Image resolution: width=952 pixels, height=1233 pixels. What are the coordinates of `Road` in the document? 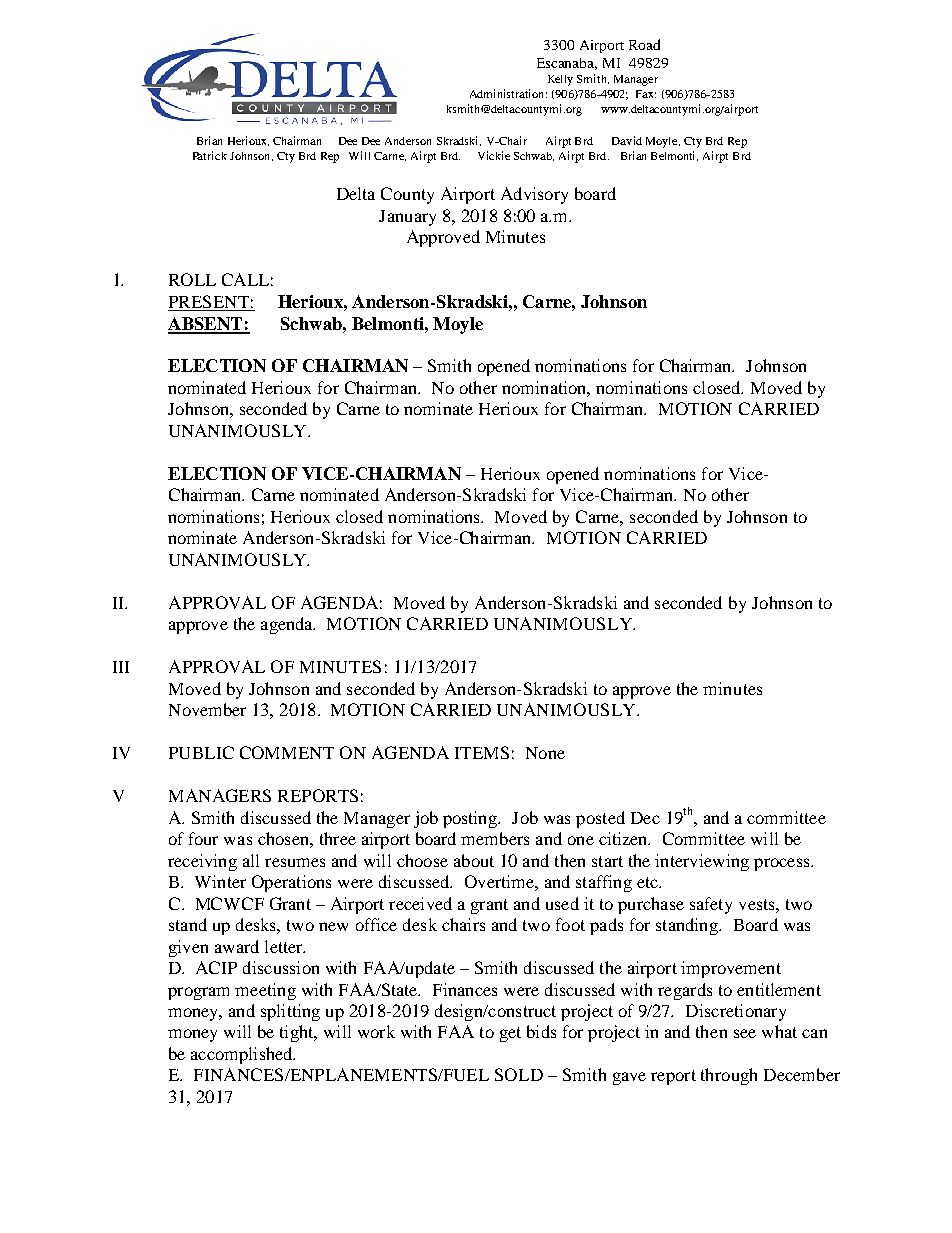 It's located at (644, 44).
